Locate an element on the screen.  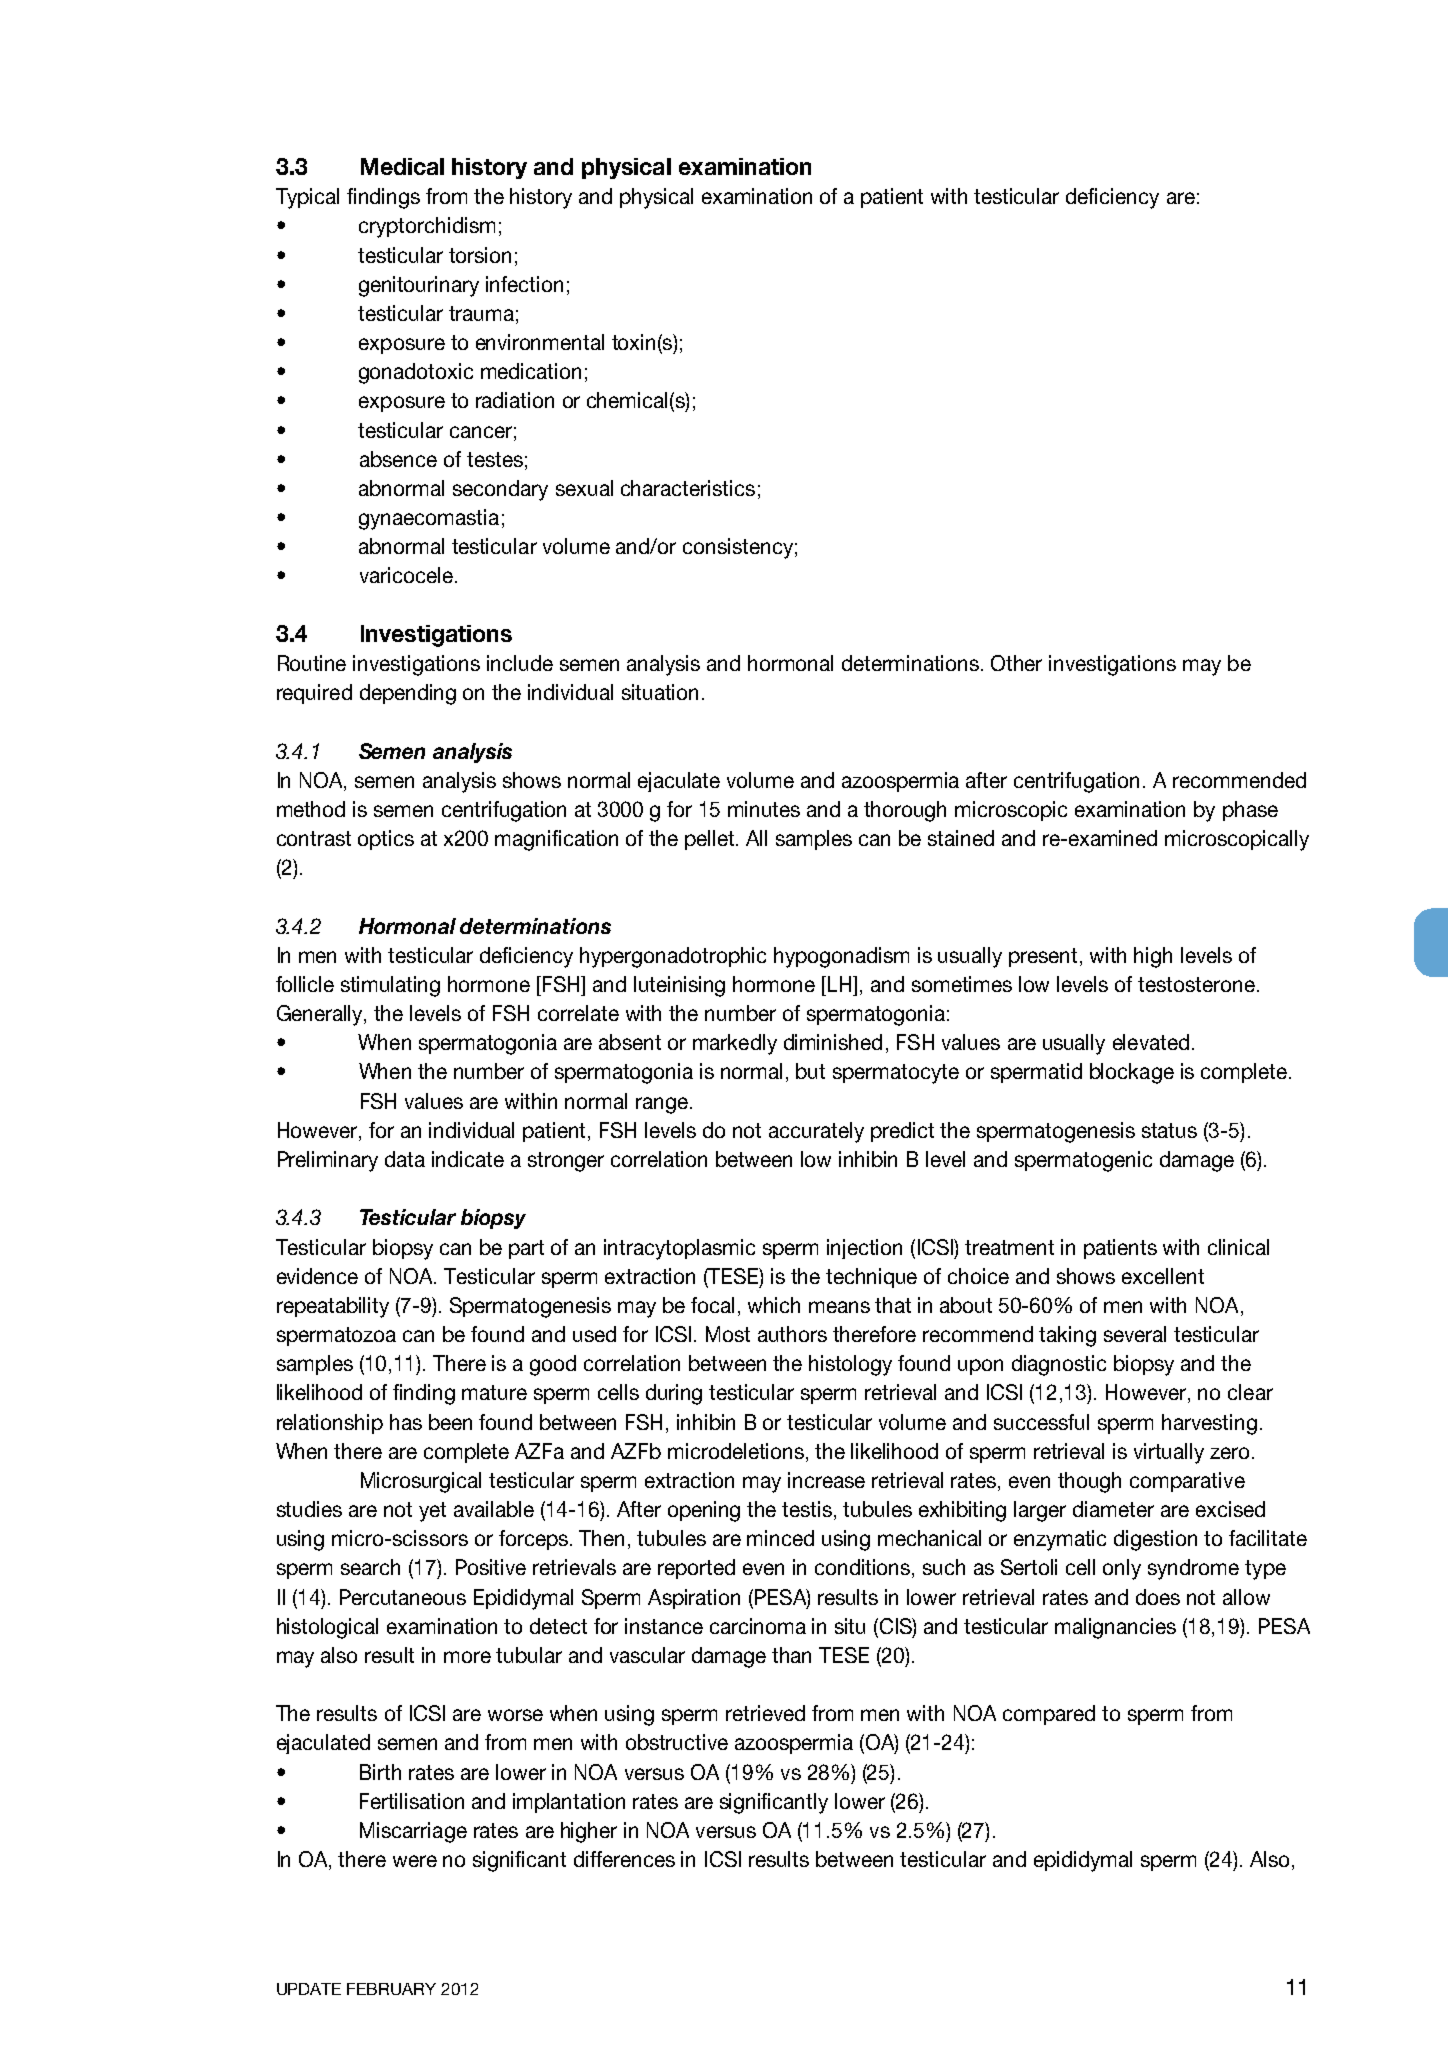
Other is located at coordinates (1016, 663).
